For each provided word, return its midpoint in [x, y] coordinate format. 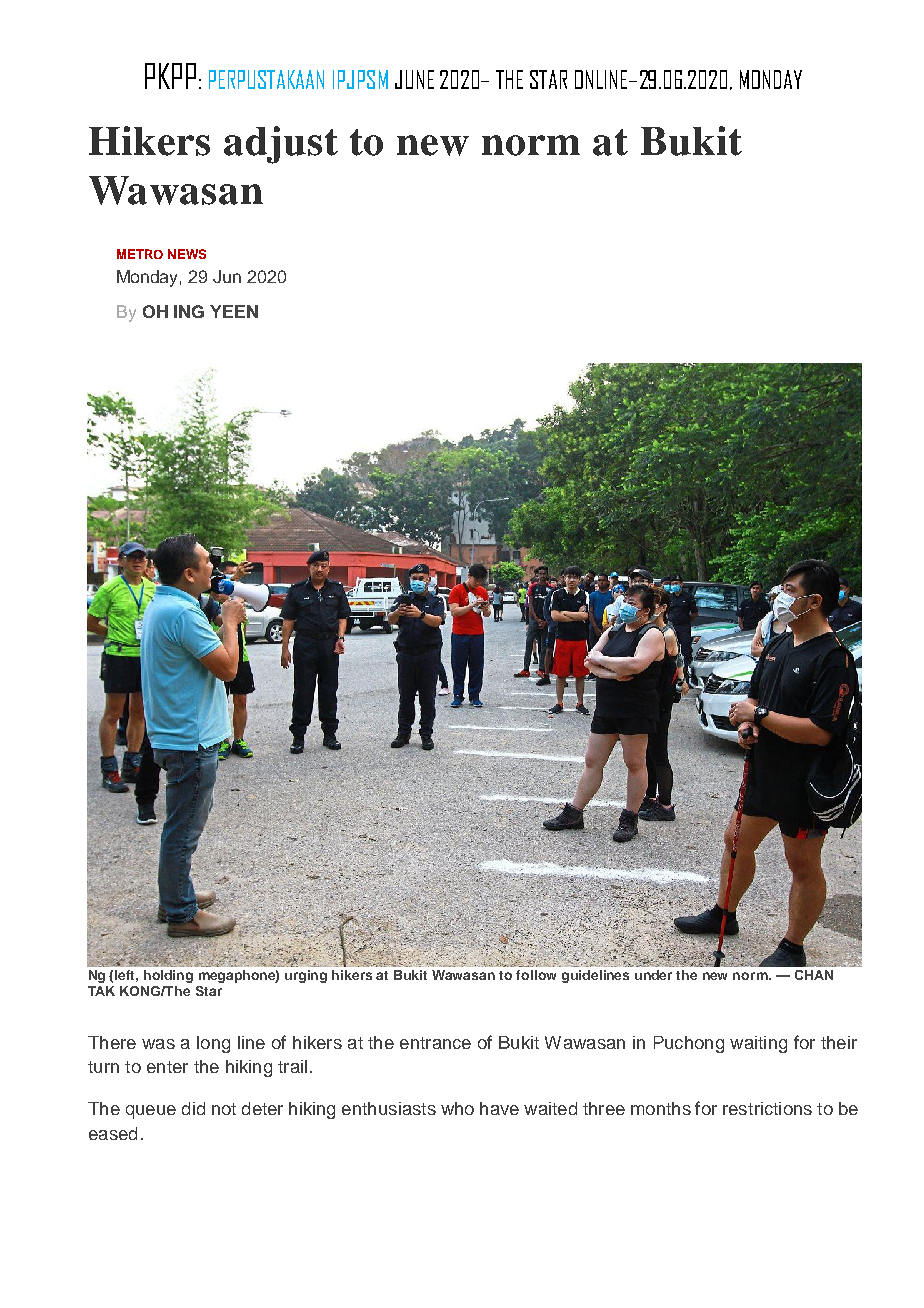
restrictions [767, 1108]
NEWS [187, 254]
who [457, 1108]
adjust [281, 145]
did [193, 1108]
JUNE [414, 79]
